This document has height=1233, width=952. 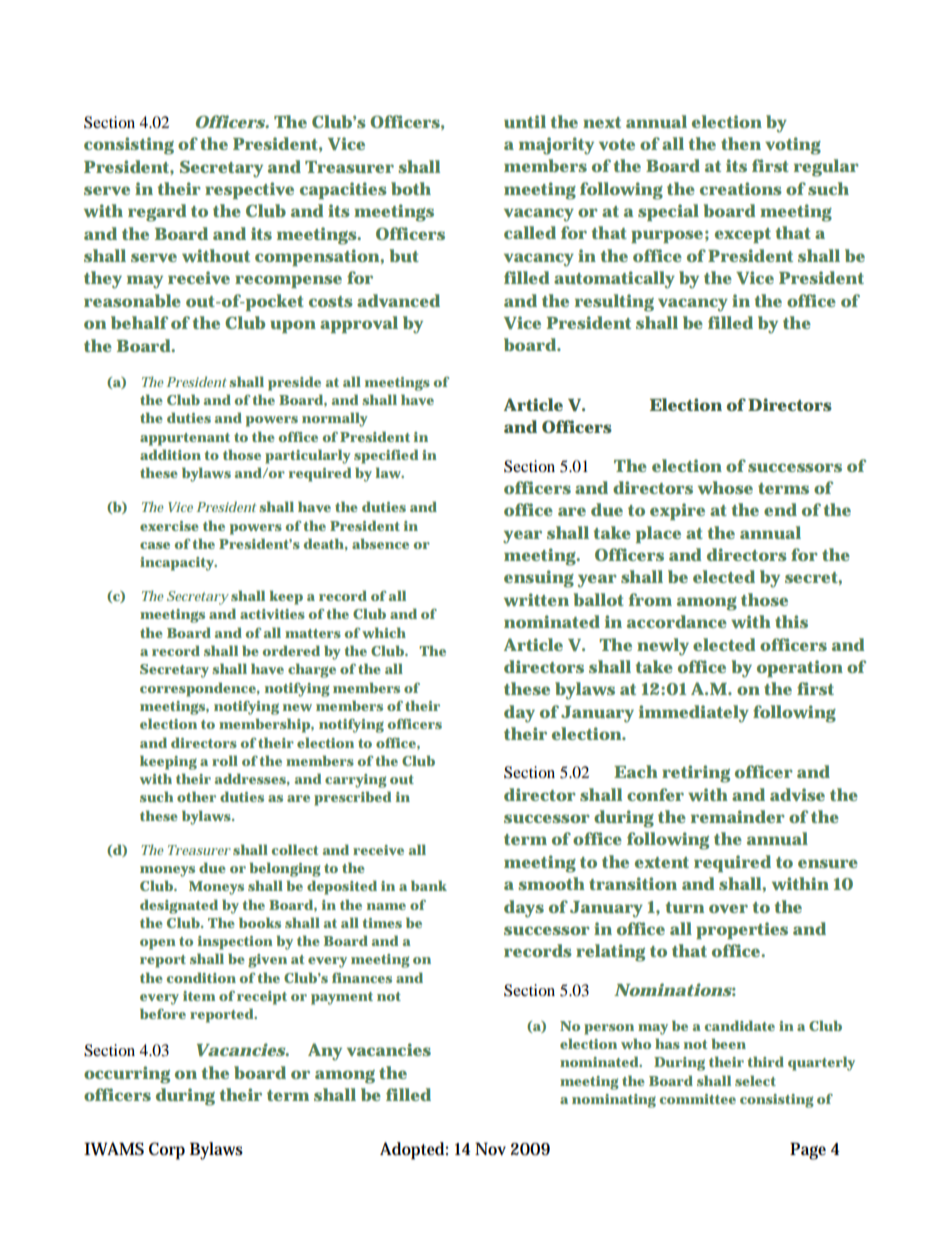 I want to click on Nov, so click(x=490, y=1149).
